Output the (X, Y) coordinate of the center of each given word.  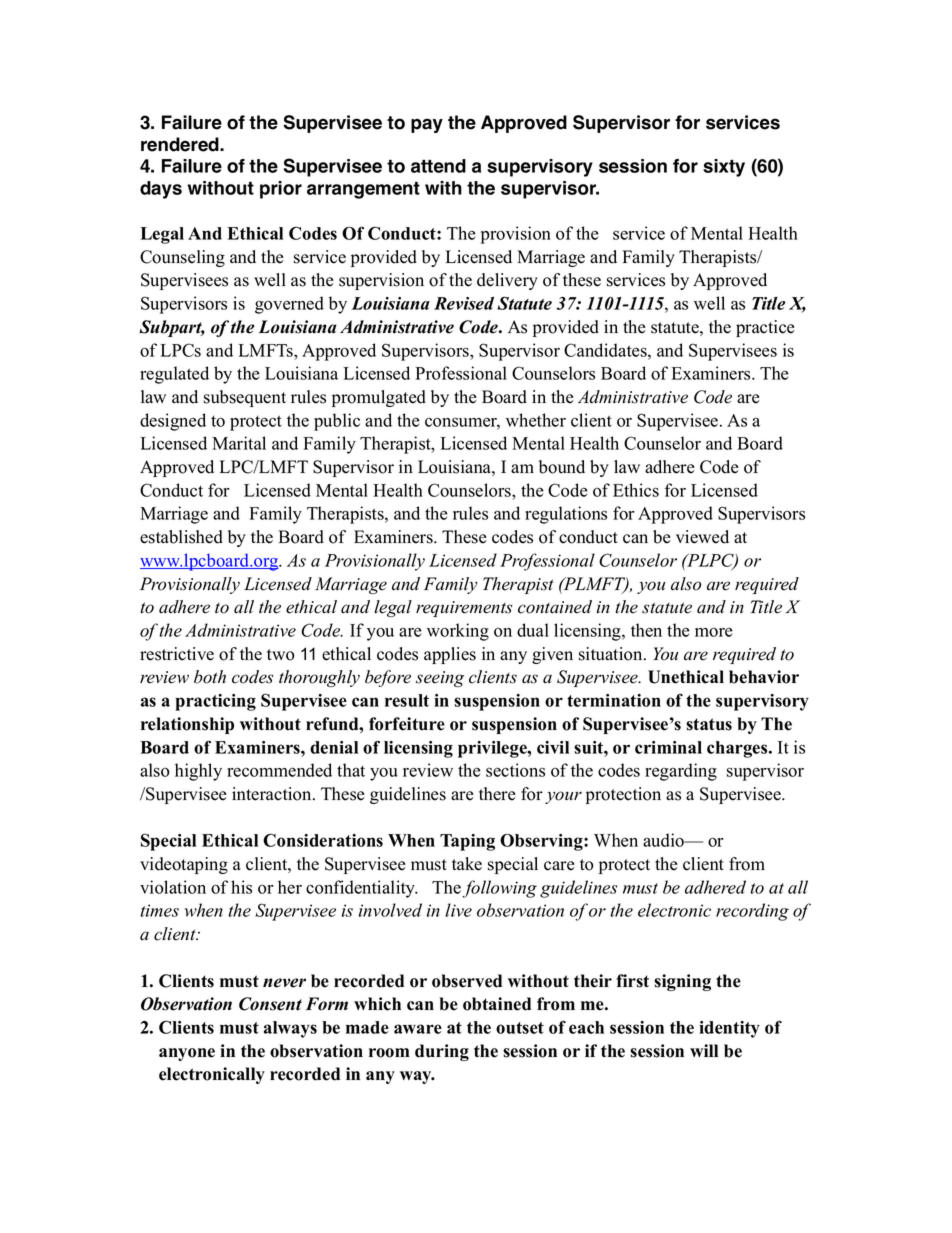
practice (765, 328)
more (714, 632)
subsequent (245, 398)
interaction (273, 794)
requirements (464, 609)
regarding (681, 772)
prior (281, 190)
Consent (270, 1004)
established (181, 537)
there (497, 794)
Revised (464, 303)
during (442, 1052)
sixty (724, 168)
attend (438, 166)
